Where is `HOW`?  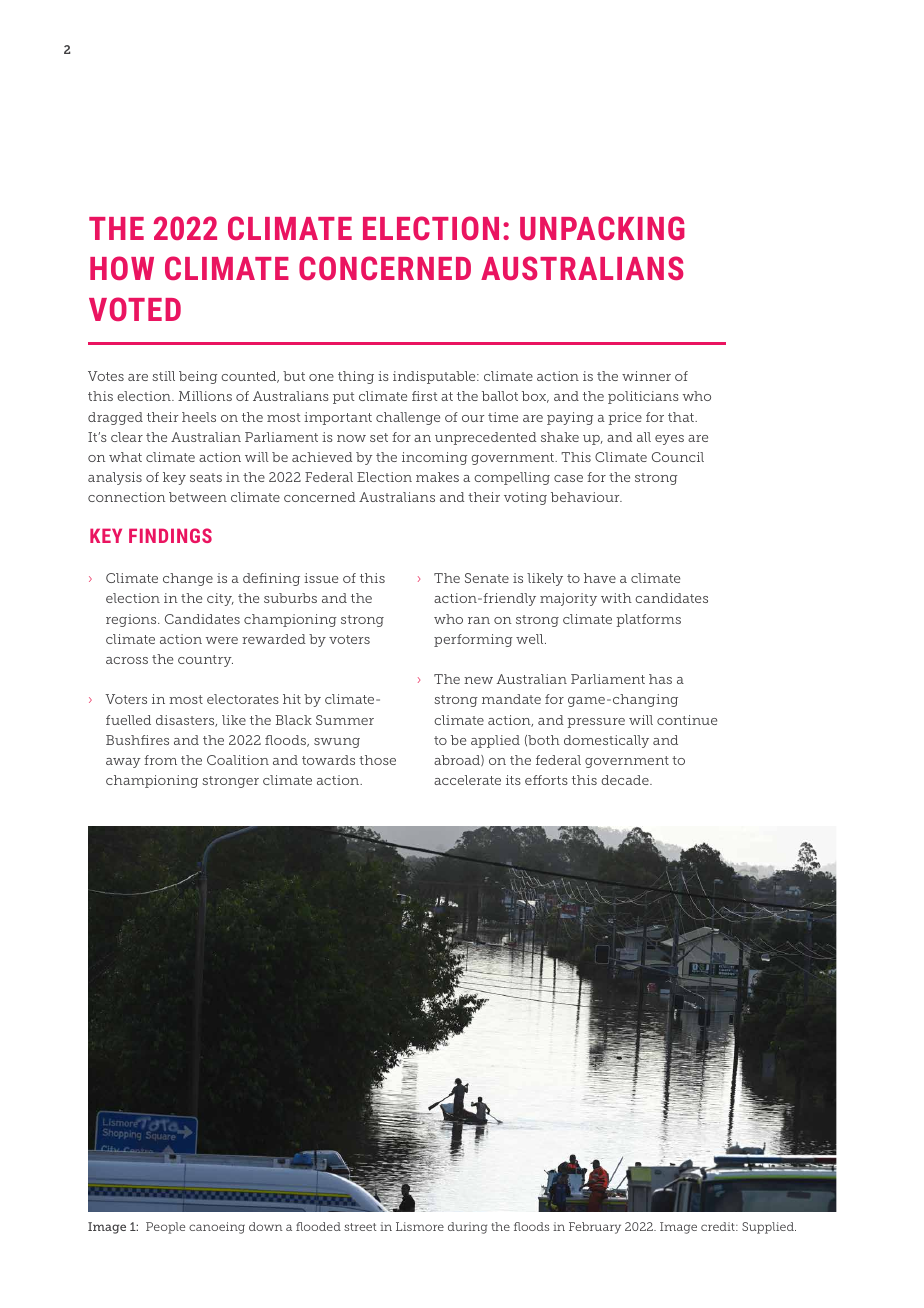
HOW is located at coordinates (122, 268).
